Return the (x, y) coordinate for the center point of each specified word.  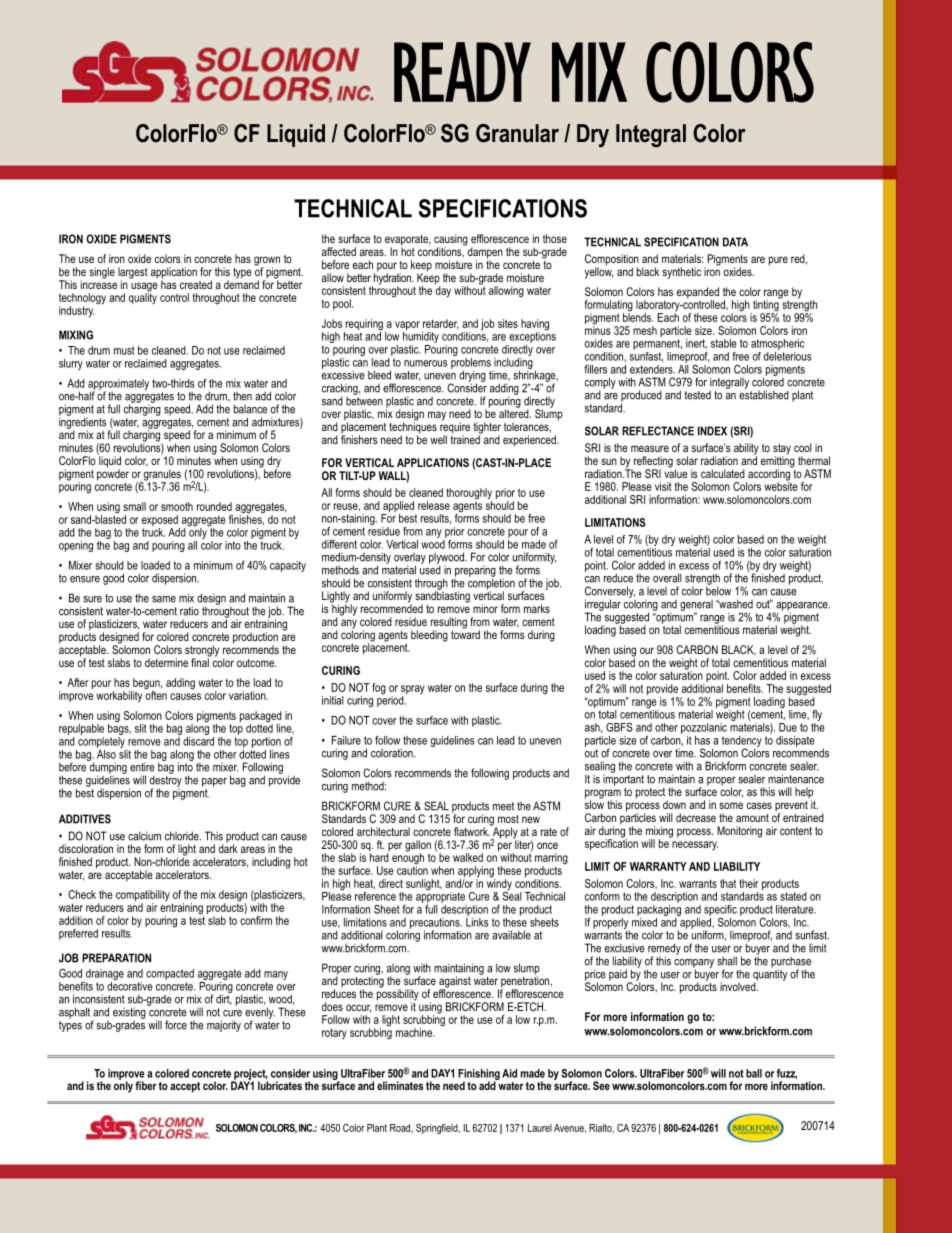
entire (142, 767)
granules (161, 476)
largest (133, 274)
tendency (742, 742)
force (176, 1025)
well (438, 439)
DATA (735, 242)
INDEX (712, 431)
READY (462, 72)
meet (503, 806)
